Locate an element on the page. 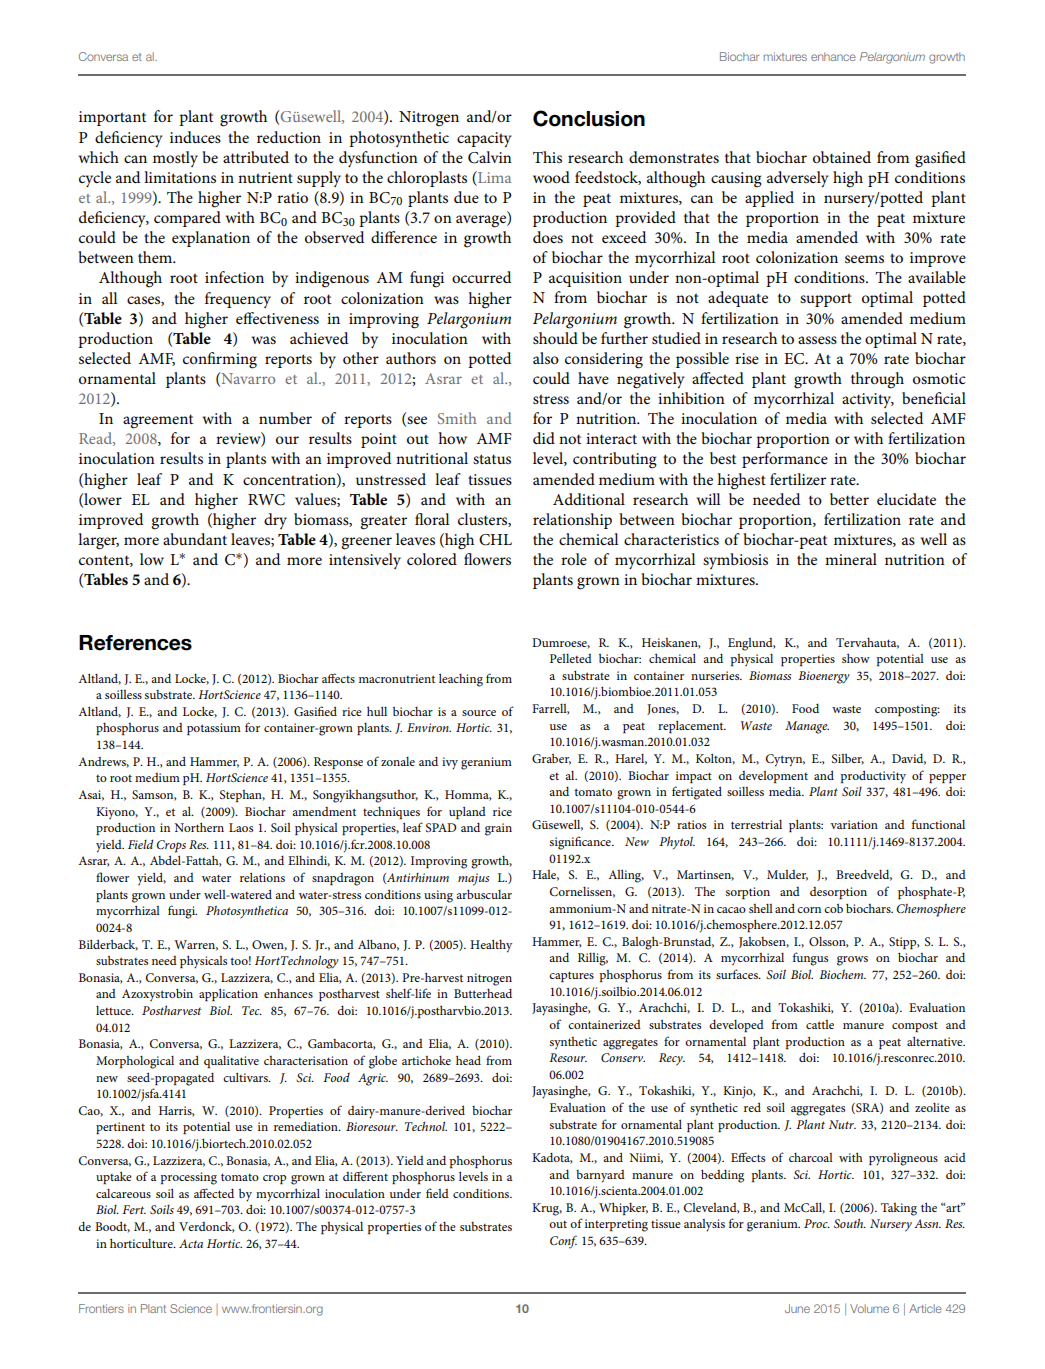 This image has height=1369, width=1045. This is located at coordinates (547, 157).
